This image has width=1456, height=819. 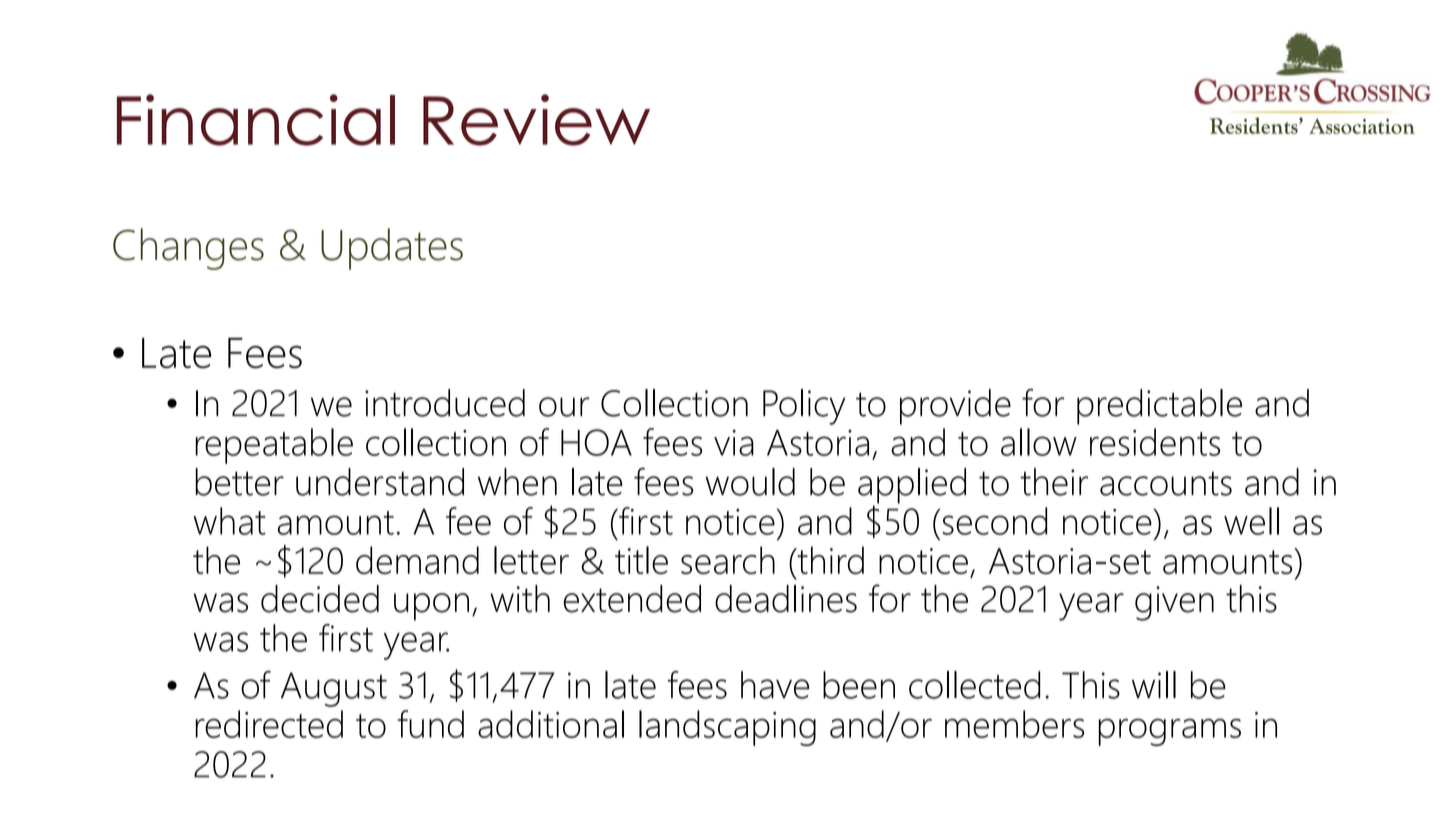 What do you see at coordinates (536, 120) in the image?
I see `Review` at bounding box center [536, 120].
